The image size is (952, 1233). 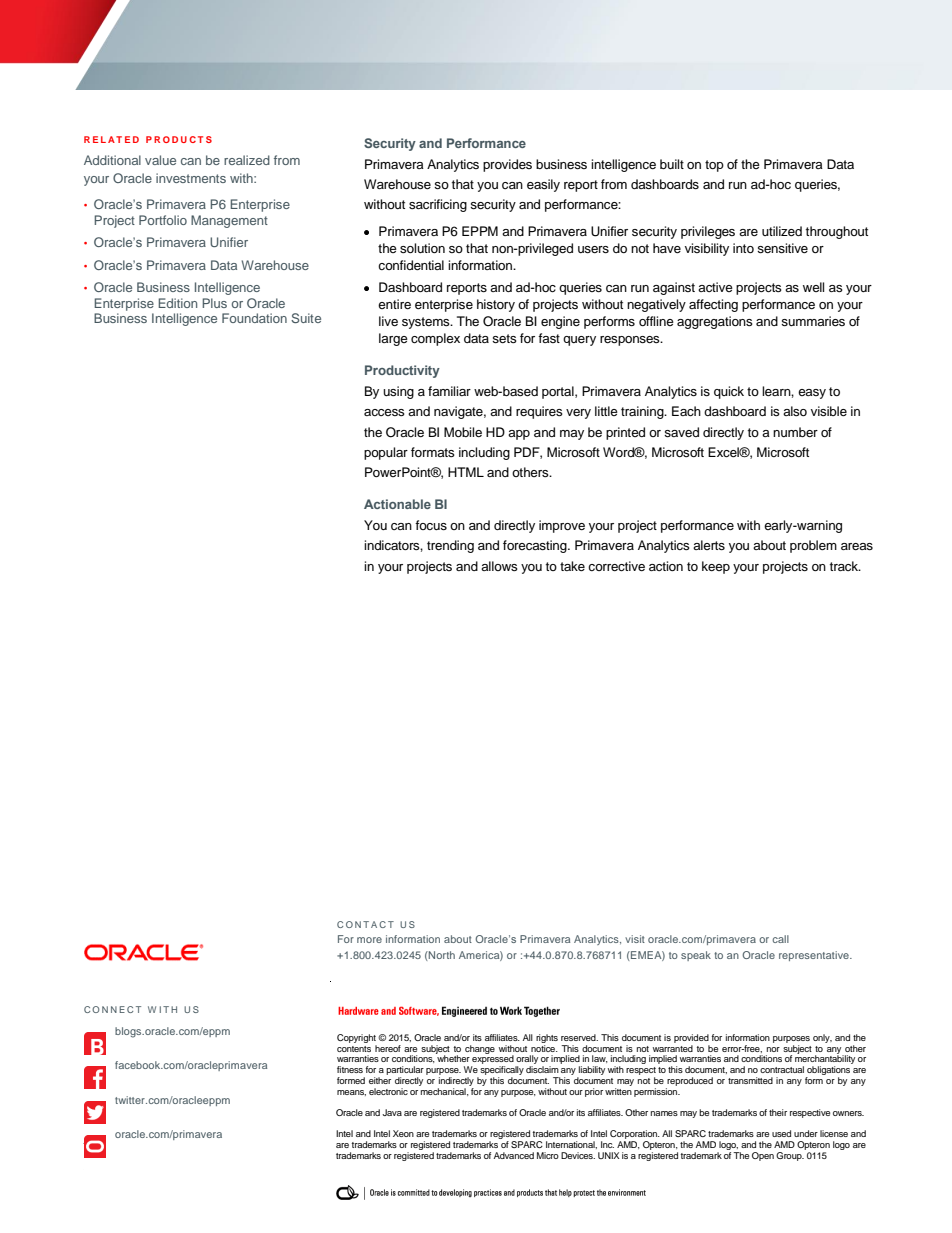 What do you see at coordinates (356, 1038) in the image?
I see `Copyright` at bounding box center [356, 1038].
